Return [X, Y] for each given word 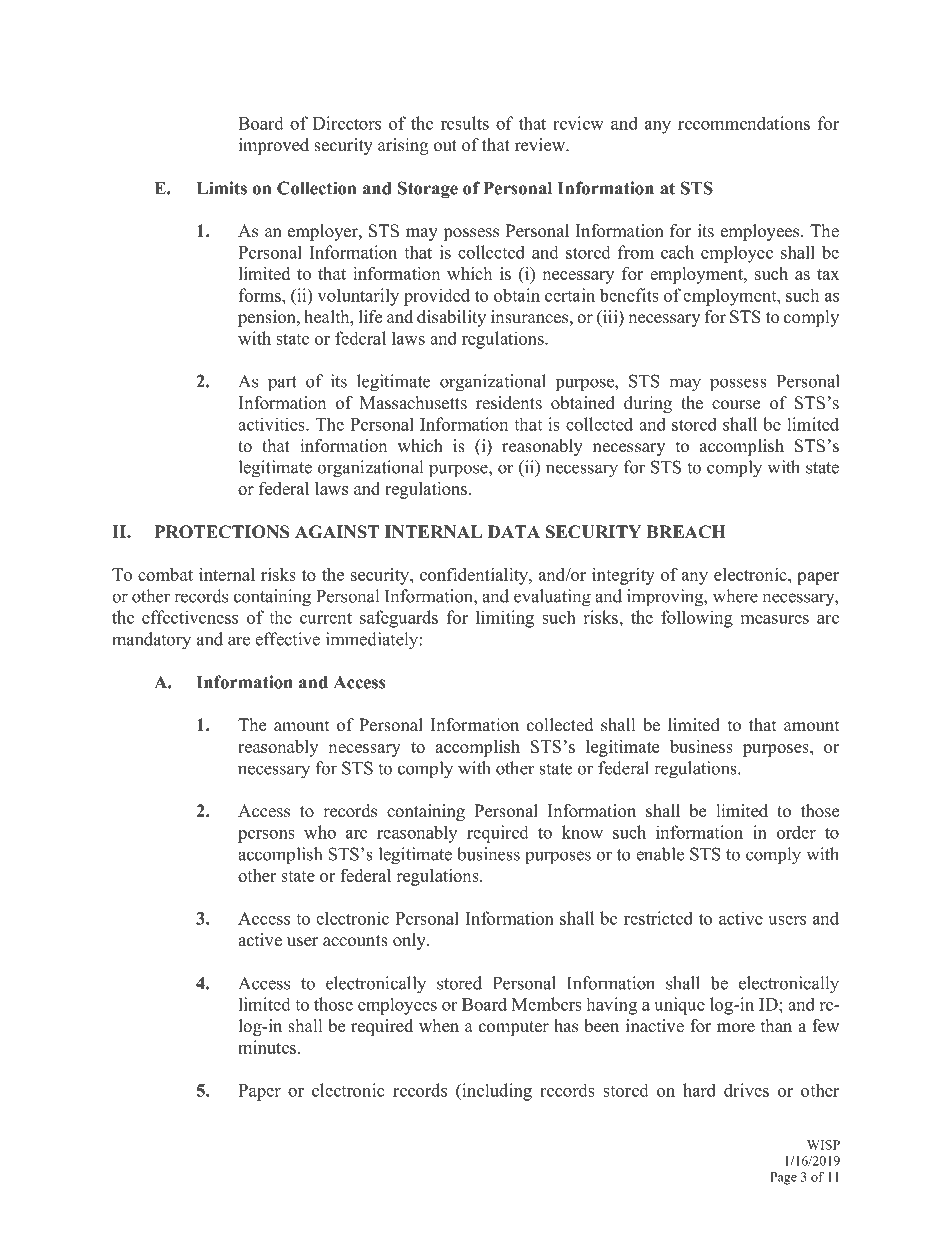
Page [783, 1178]
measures [775, 619]
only [410, 941]
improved [274, 146]
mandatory [151, 641]
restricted [658, 918]
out [445, 146]
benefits [629, 295]
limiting [505, 619]
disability [451, 318]
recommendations [744, 123]
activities [272, 424]
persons [266, 836]
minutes [268, 1047]
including [496, 1092]
